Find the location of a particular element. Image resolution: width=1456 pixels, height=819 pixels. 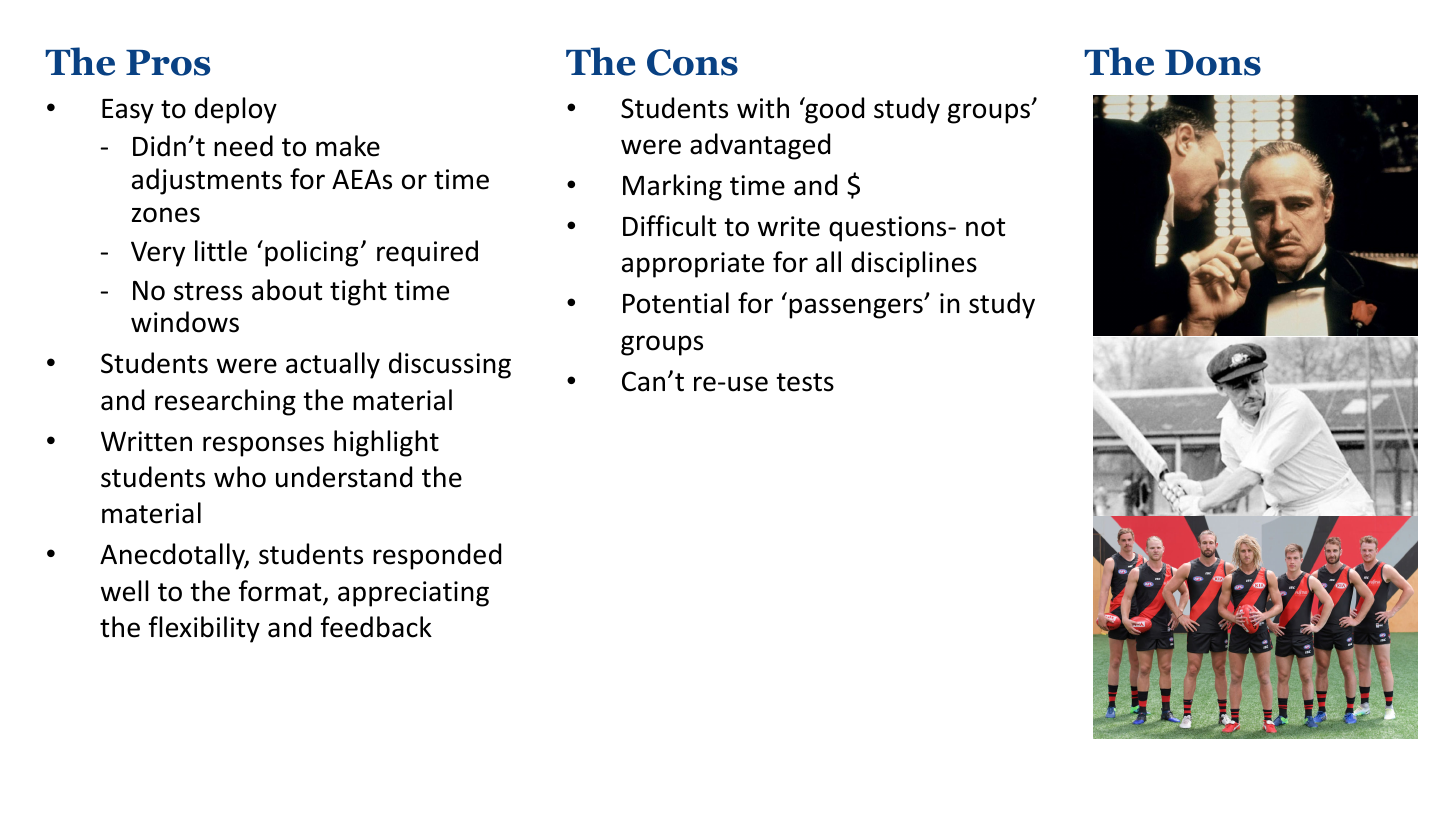

format is located at coordinates (281, 592).
